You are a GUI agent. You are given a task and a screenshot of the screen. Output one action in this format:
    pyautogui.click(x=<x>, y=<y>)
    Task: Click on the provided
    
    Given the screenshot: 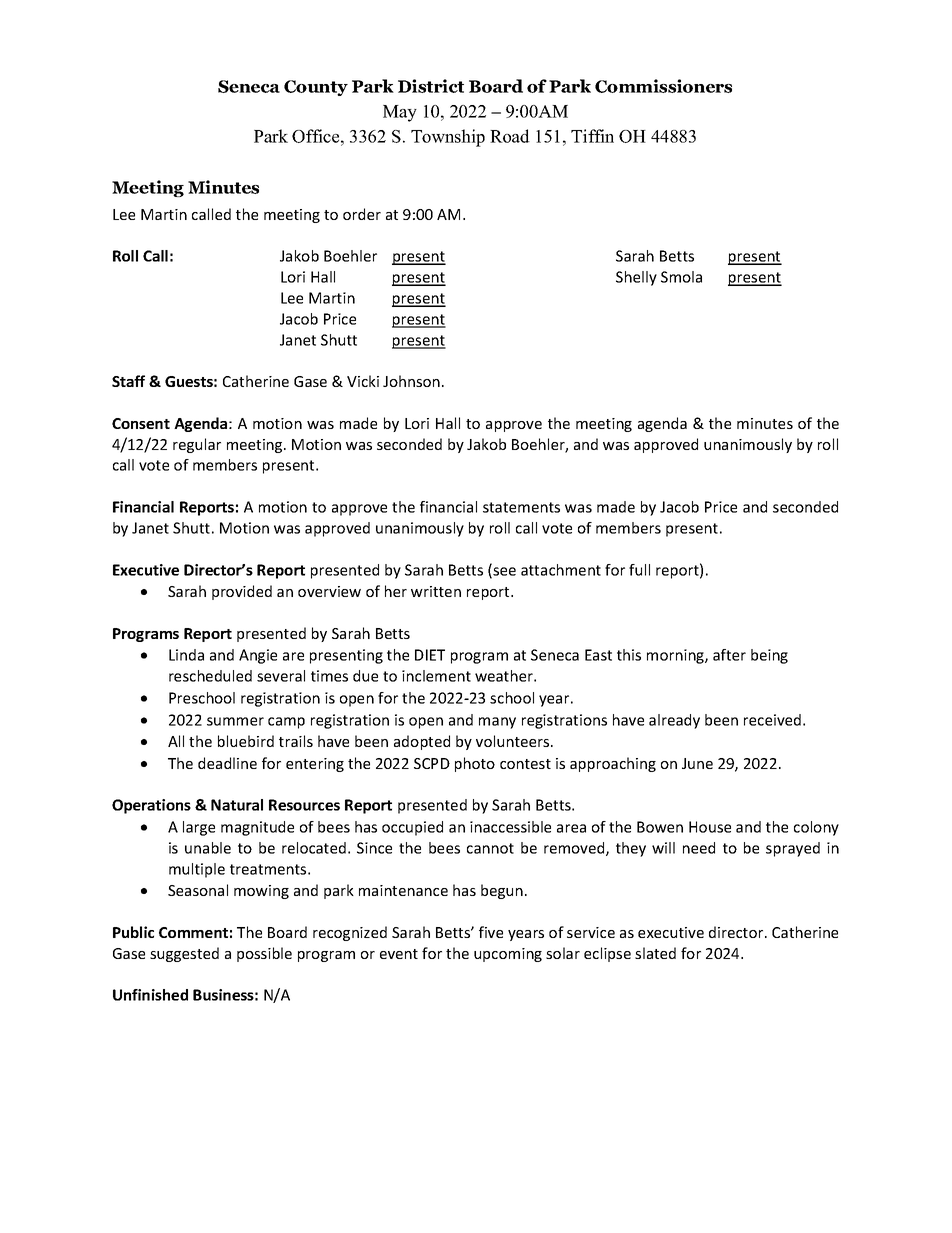 What is the action you would take?
    pyautogui.click(x=242, y=592)
